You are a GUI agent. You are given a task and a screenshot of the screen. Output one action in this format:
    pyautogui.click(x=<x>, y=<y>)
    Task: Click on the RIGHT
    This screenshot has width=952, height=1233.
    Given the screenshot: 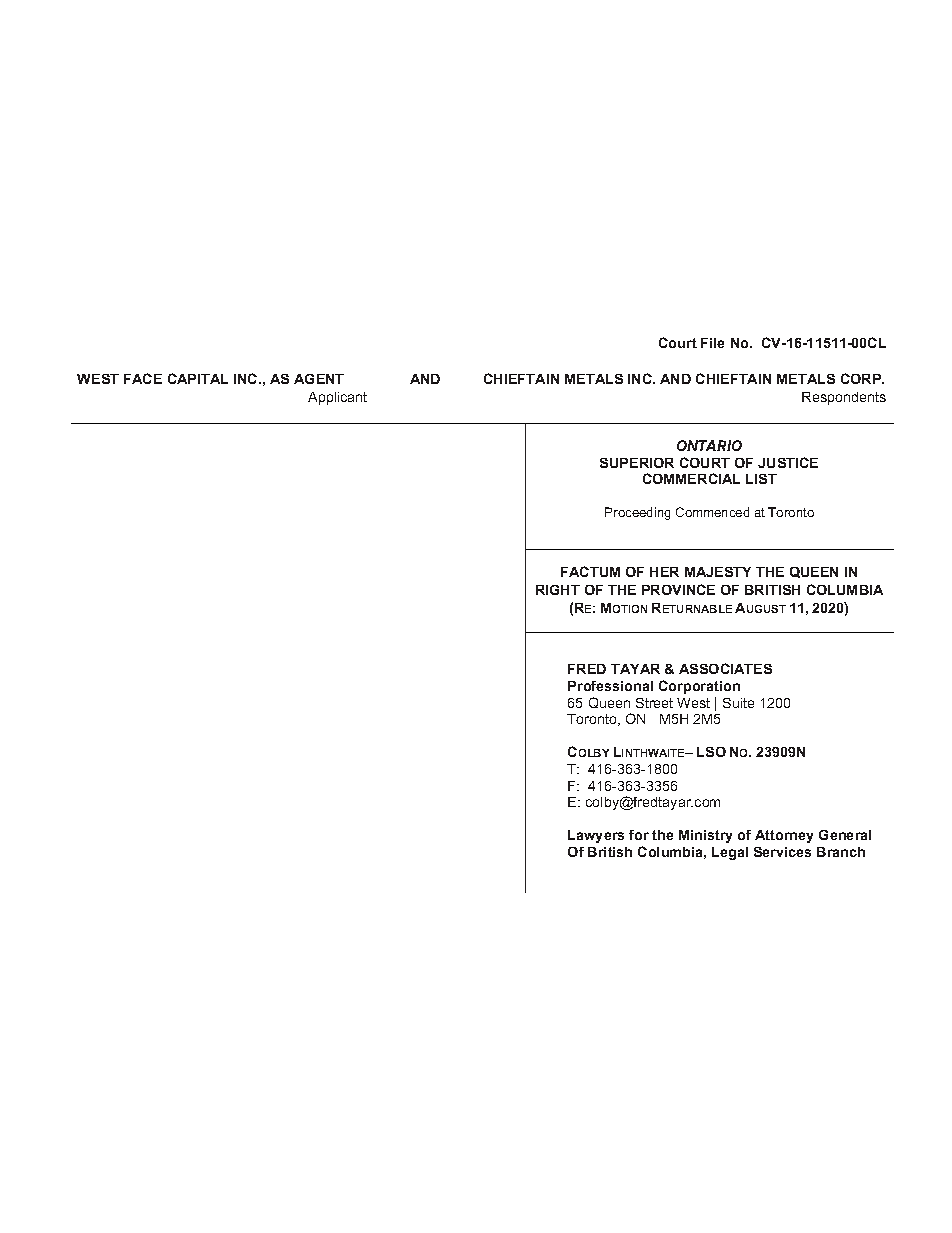 What is the action you would take?
    pyautogui.click(x=558, y=590)
